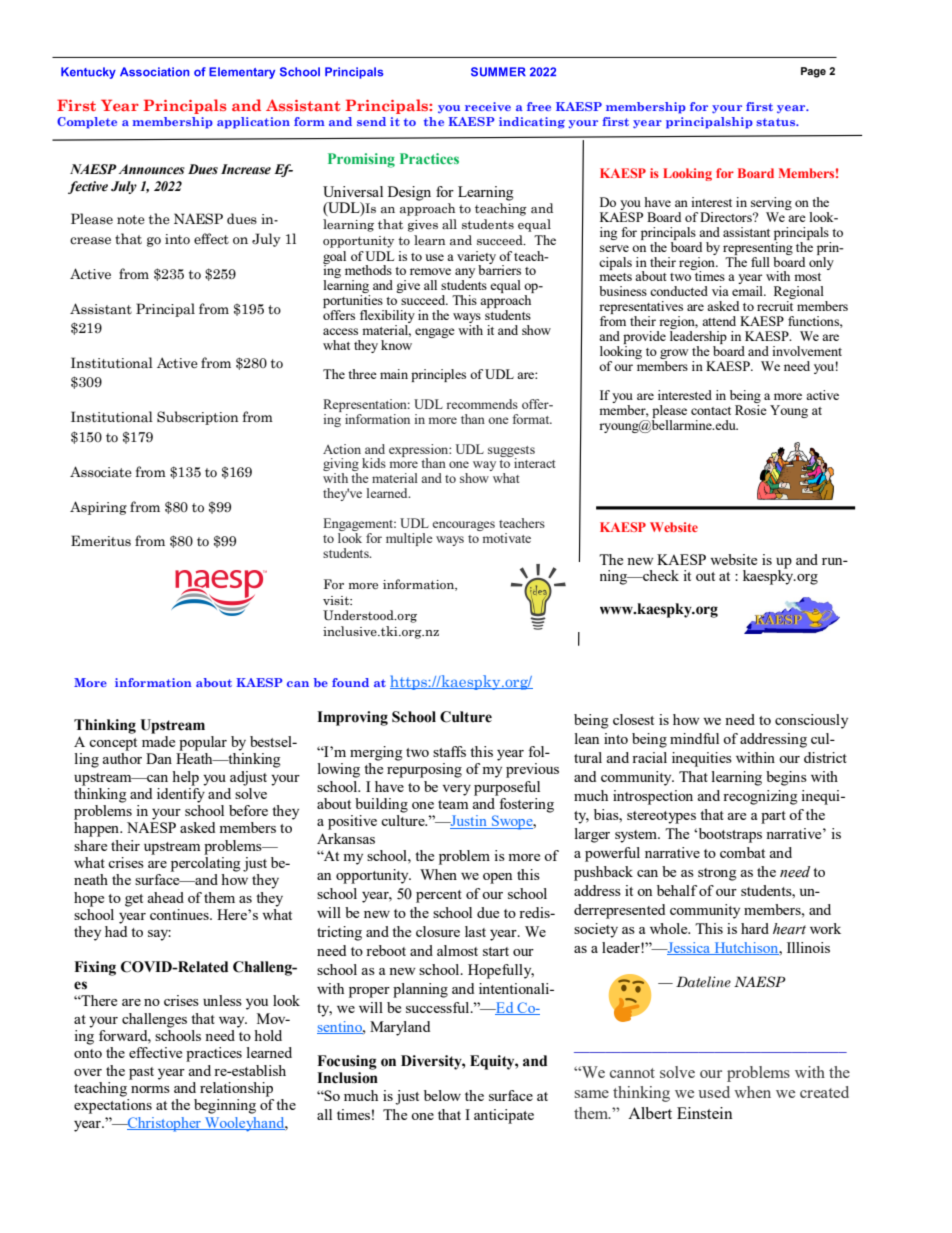 The image size is (952, 1233). What do you see at coordinates (813, 72) in the page?
I see `Page` at bounding box center [813, 72].
